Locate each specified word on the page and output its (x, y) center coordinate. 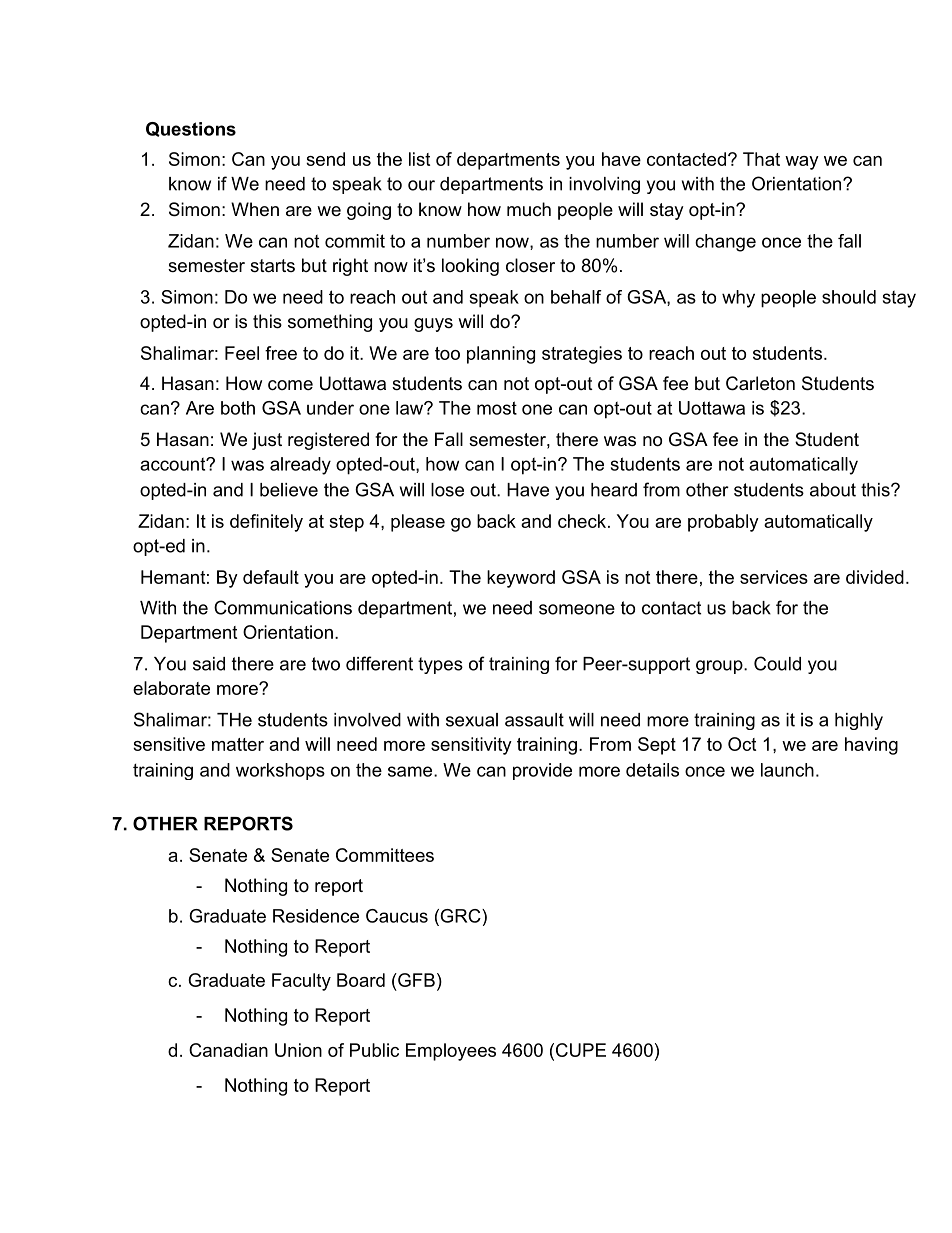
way (802, 163)
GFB (415, 980)
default (271, 577)
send (325, 159)
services (774, 577)
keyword (521, 579)
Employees (451, 1052)
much (529, 209)
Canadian (228, 1050)
